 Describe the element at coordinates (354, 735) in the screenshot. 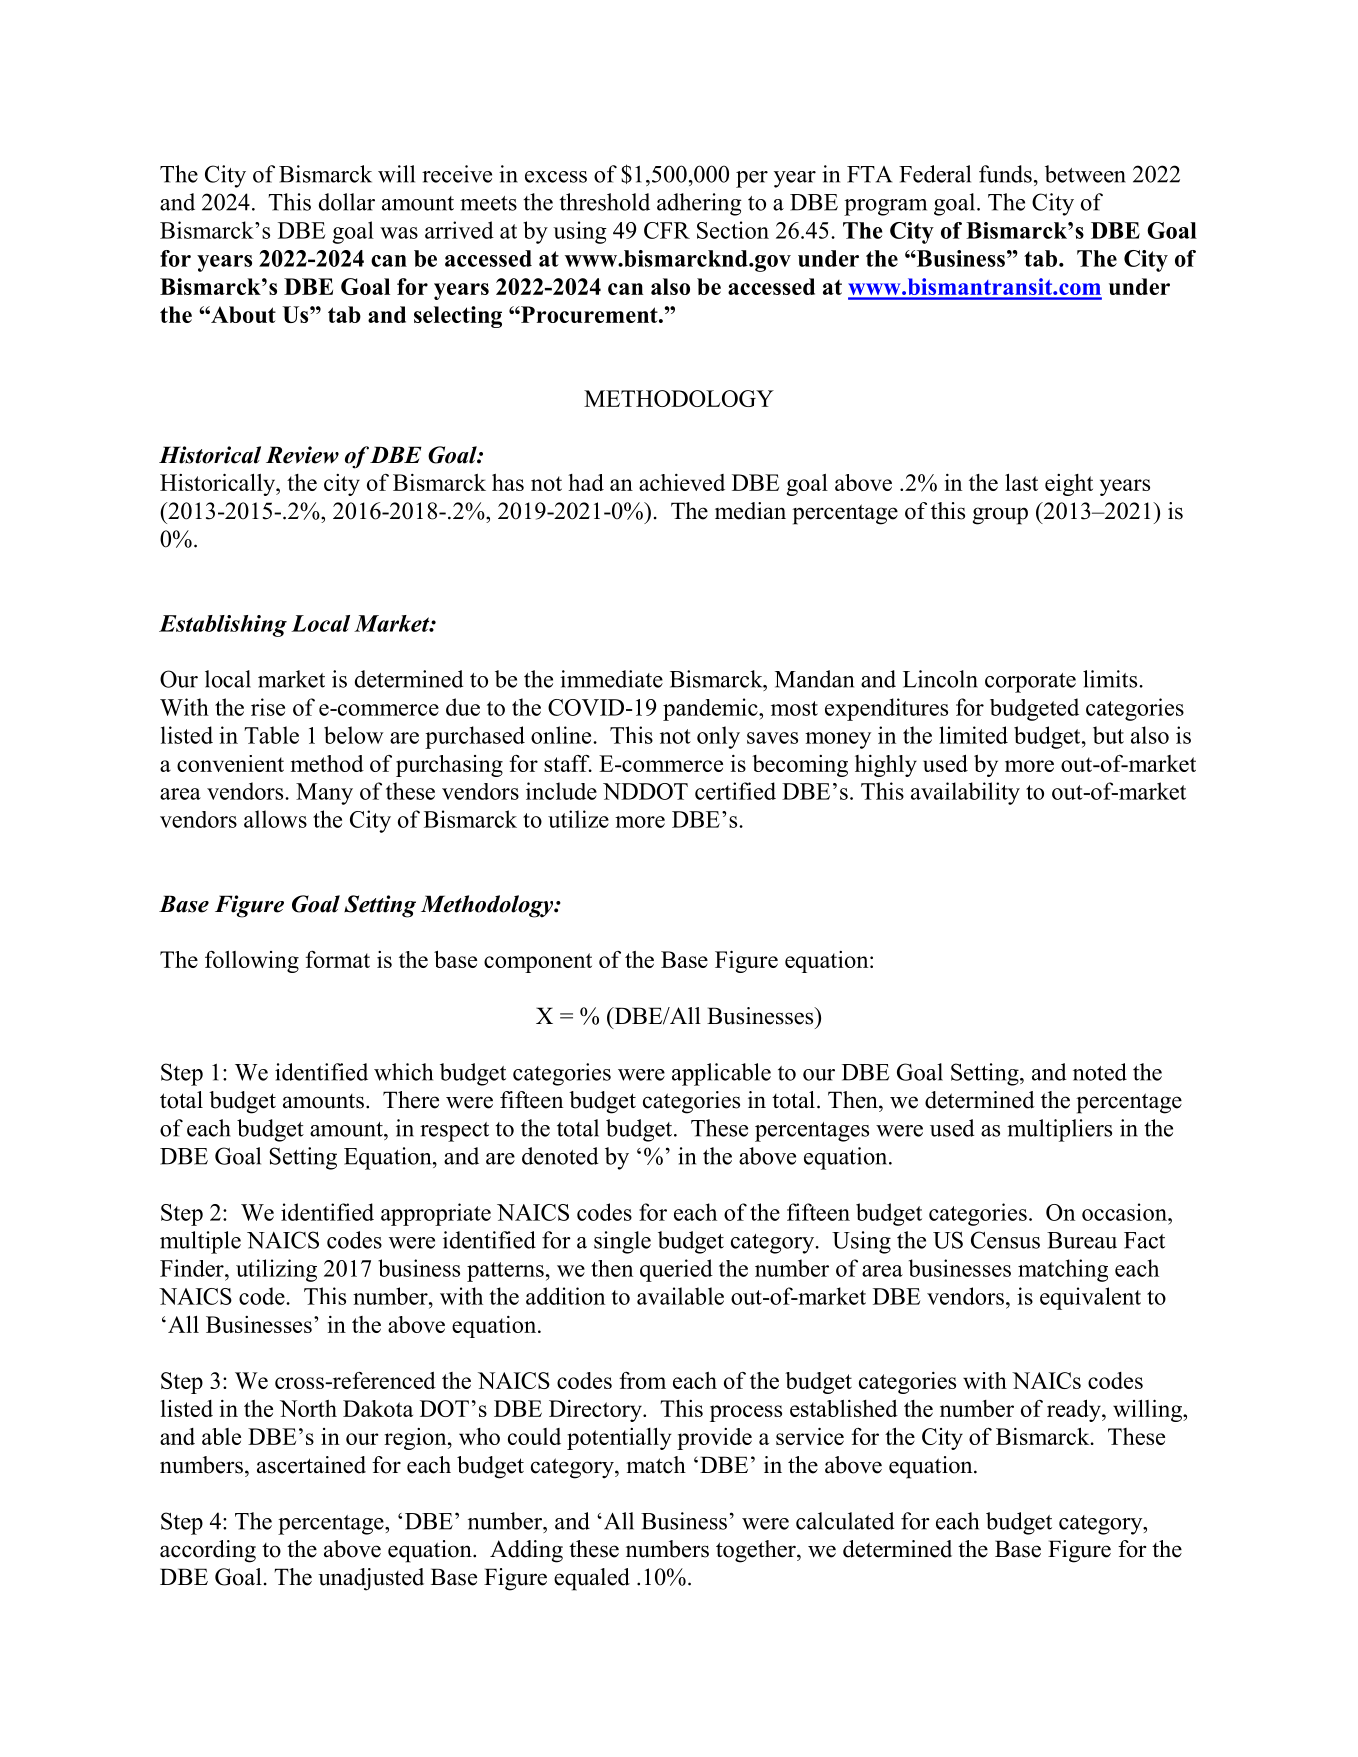

I see `below` at that location.
